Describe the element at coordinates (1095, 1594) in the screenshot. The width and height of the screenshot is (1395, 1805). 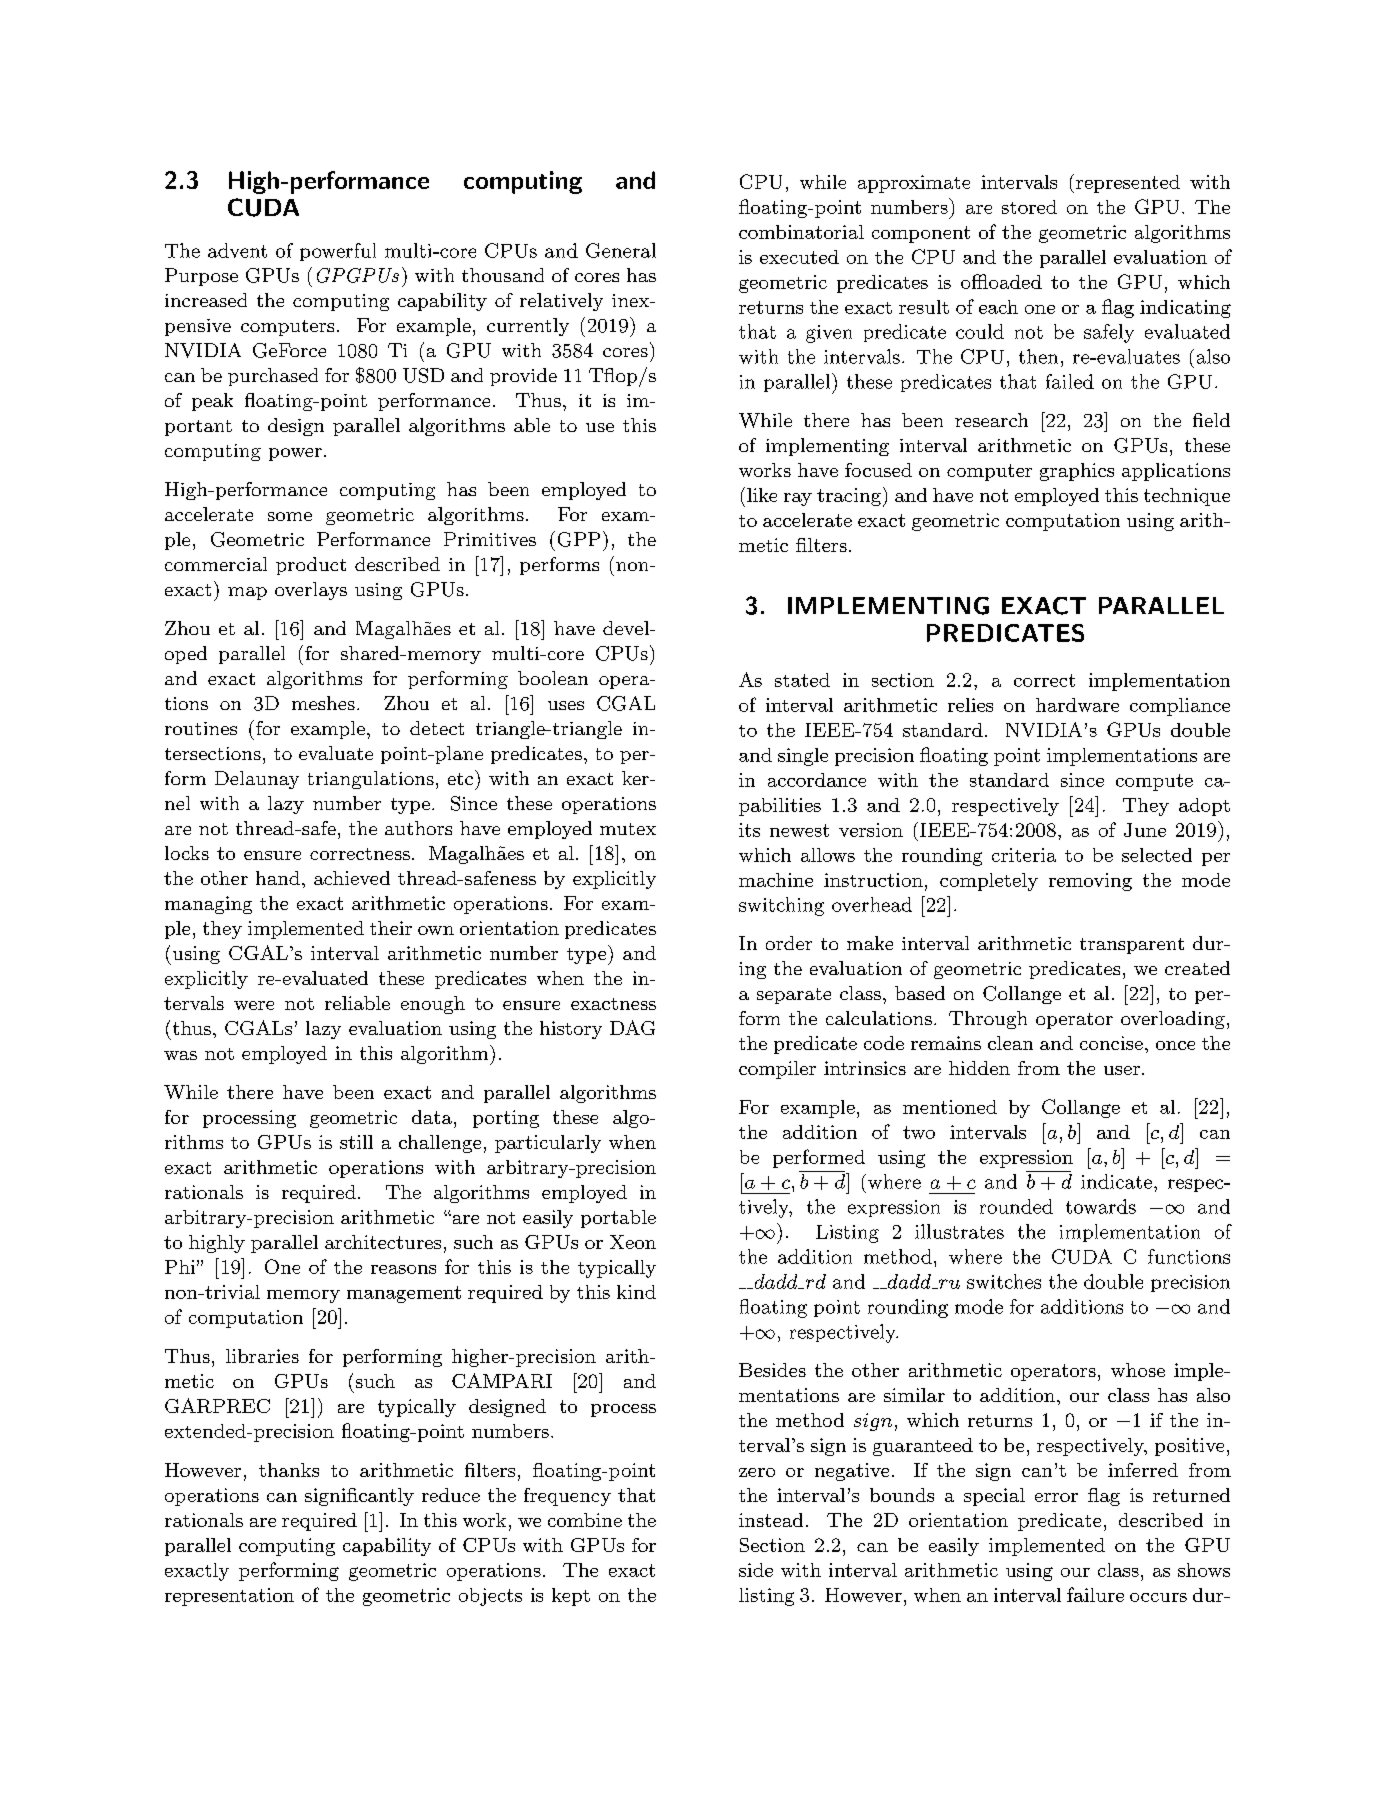
I see `failure` at that location.
